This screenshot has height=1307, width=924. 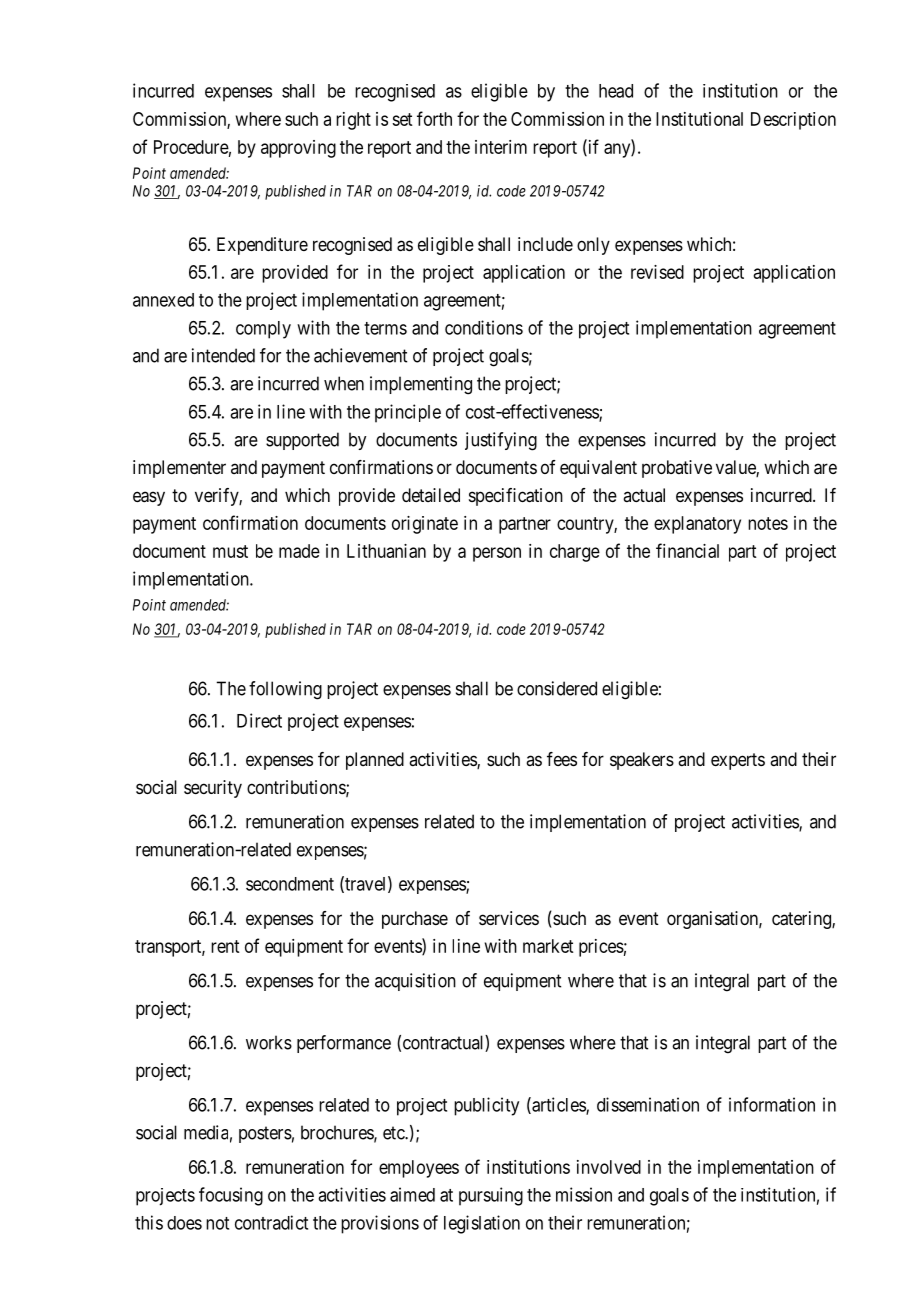 What do you see at coordinates (225, 946) in the screenshot?
I see `rent` at bounding box center [225, 946].
